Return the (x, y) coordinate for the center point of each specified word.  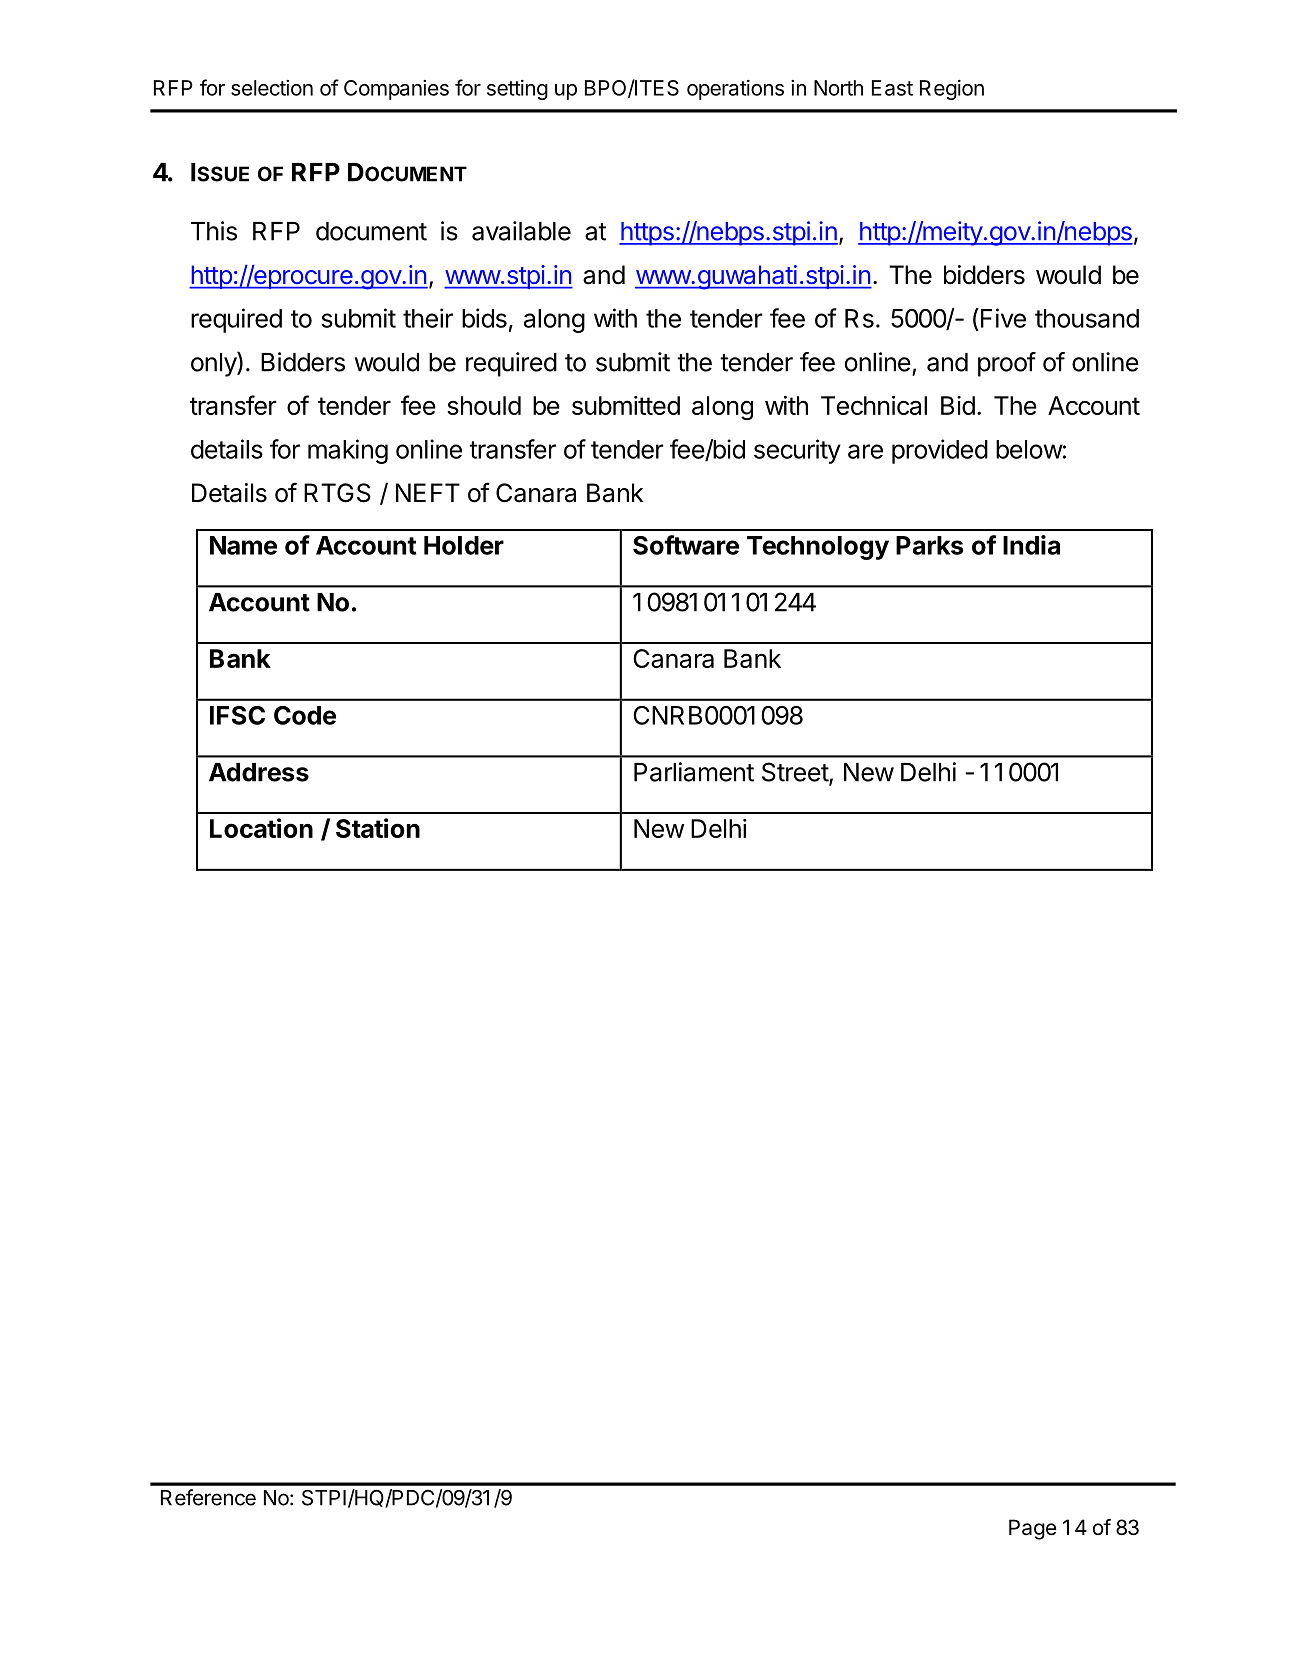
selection (272, 88)
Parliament (694, 772)
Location (261, 828)
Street (796, 773)
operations (735, 90)
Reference (208, 1497)
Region (952, 90)
